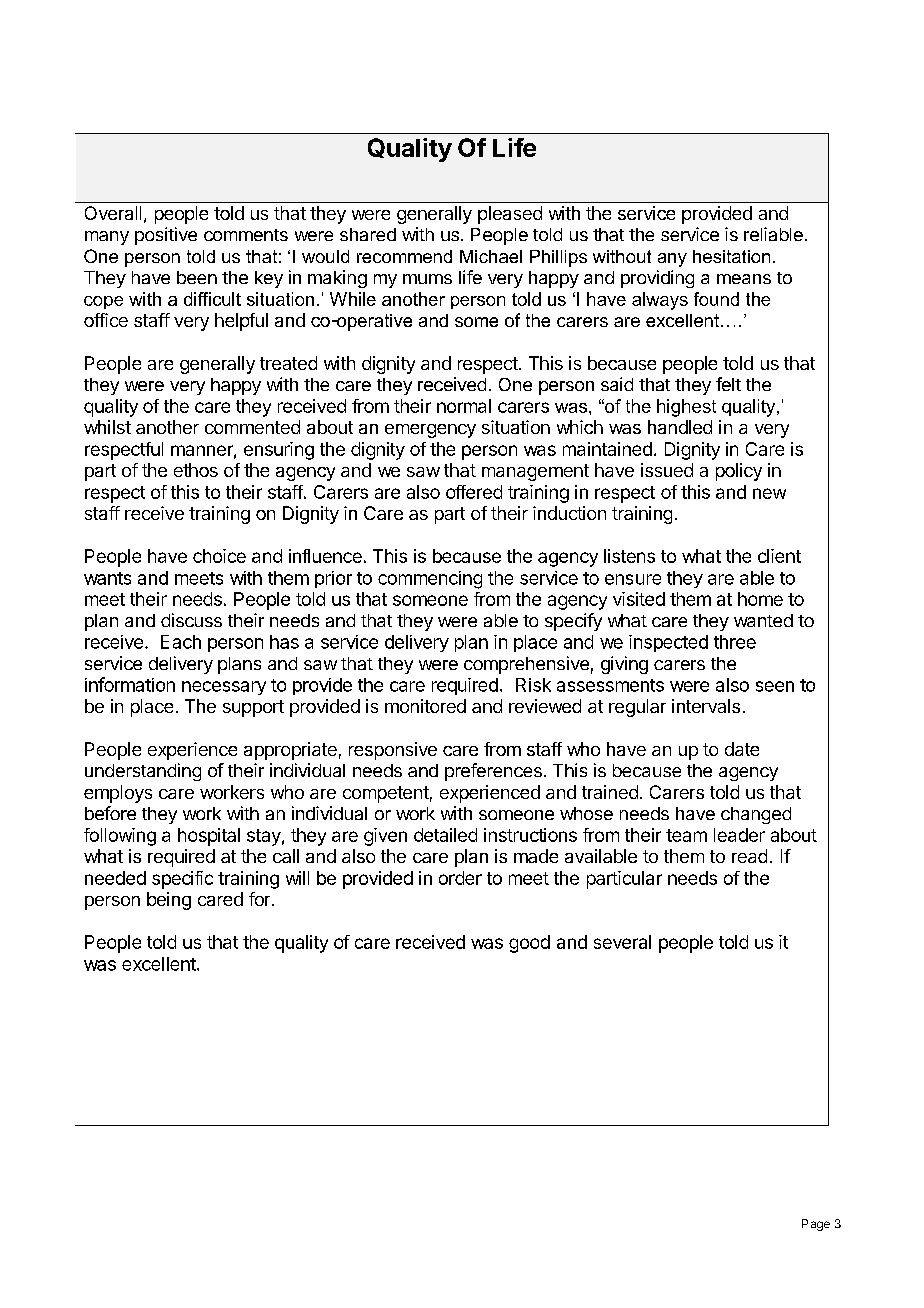  I want to click on positive, so click(166, 236).
